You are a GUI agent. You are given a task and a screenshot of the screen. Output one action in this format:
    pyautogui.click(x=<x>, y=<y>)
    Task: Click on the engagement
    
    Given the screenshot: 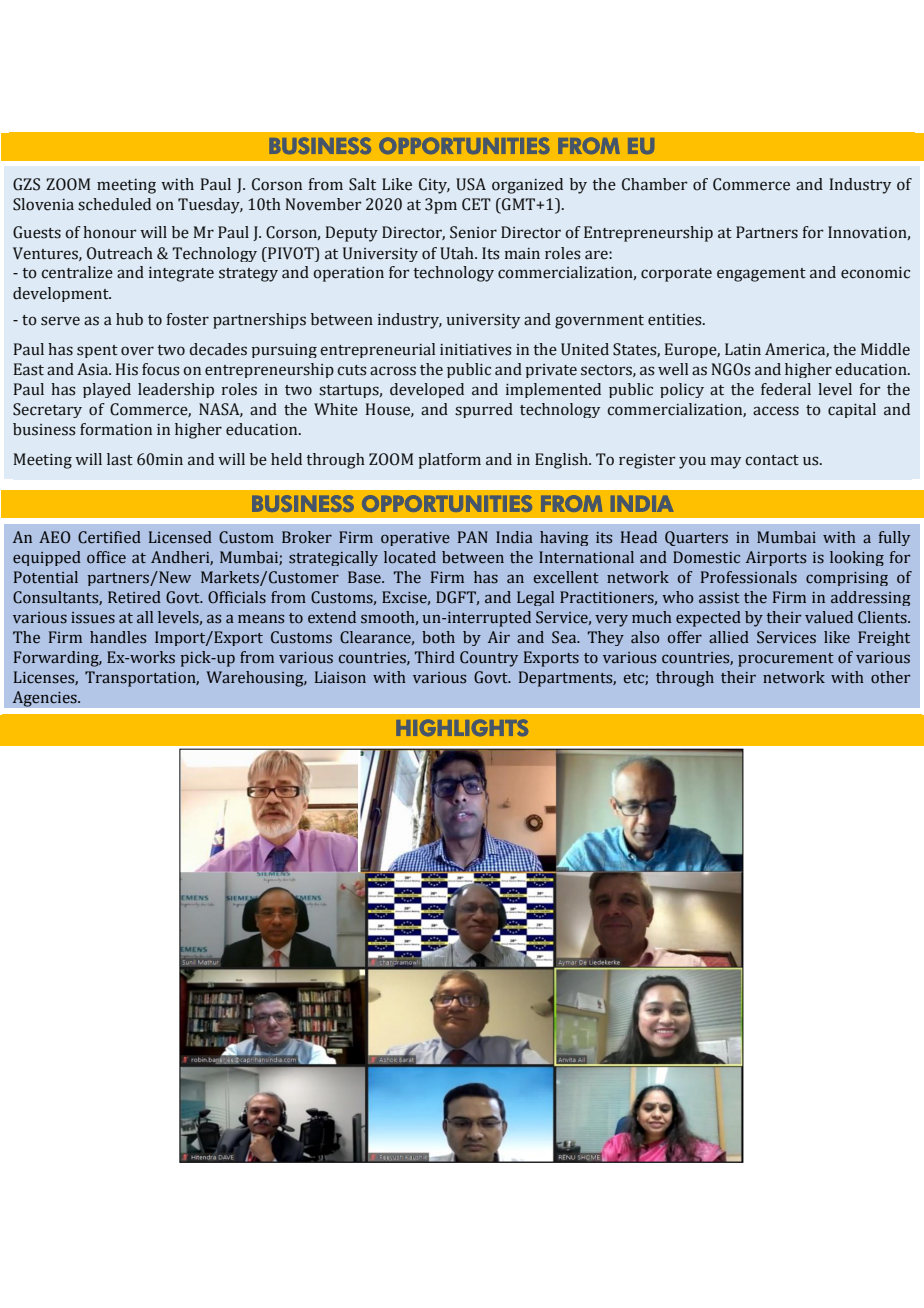 What is the action you would take?
    pyautogui.click(x=761, y=275)
